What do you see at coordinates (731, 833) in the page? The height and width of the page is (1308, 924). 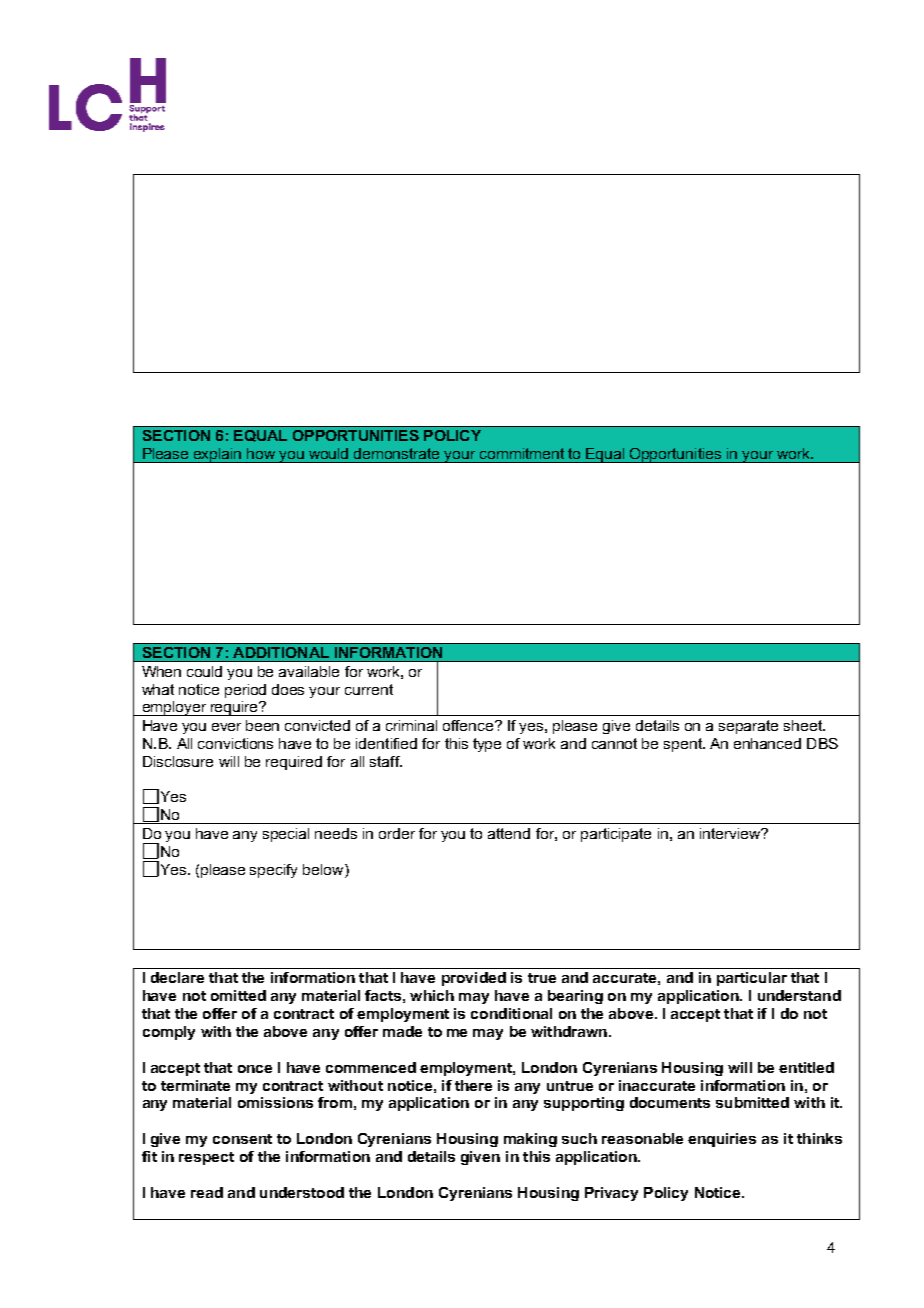 I see `interview` at bounding box center [731, 833].
